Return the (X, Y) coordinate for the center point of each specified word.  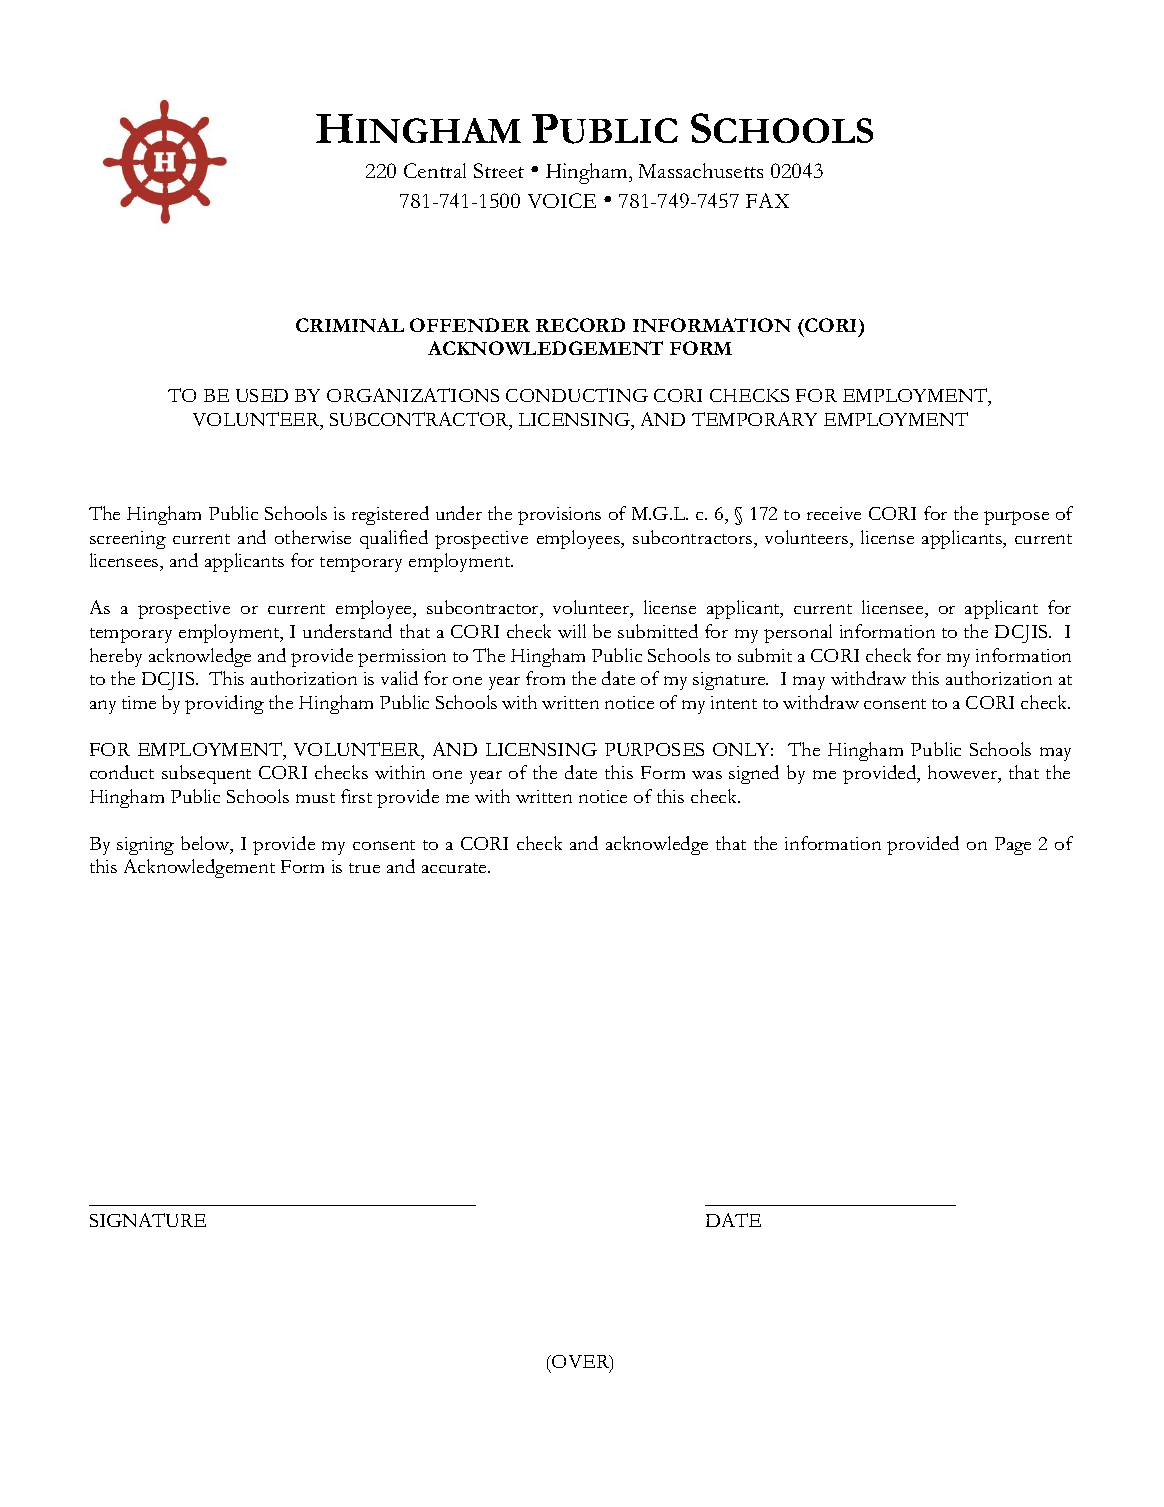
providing (224, 704)
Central (435, 170)
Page (1013, 846)
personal (798, 633)
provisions (559, 516)
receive (834, 513)
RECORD (580, 325)
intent (734, 702)
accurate (455, 868)
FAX (767, 200)
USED (262, 395)
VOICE (562, 200)
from (545, 678)
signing (145, 846)
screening (128, 540)
